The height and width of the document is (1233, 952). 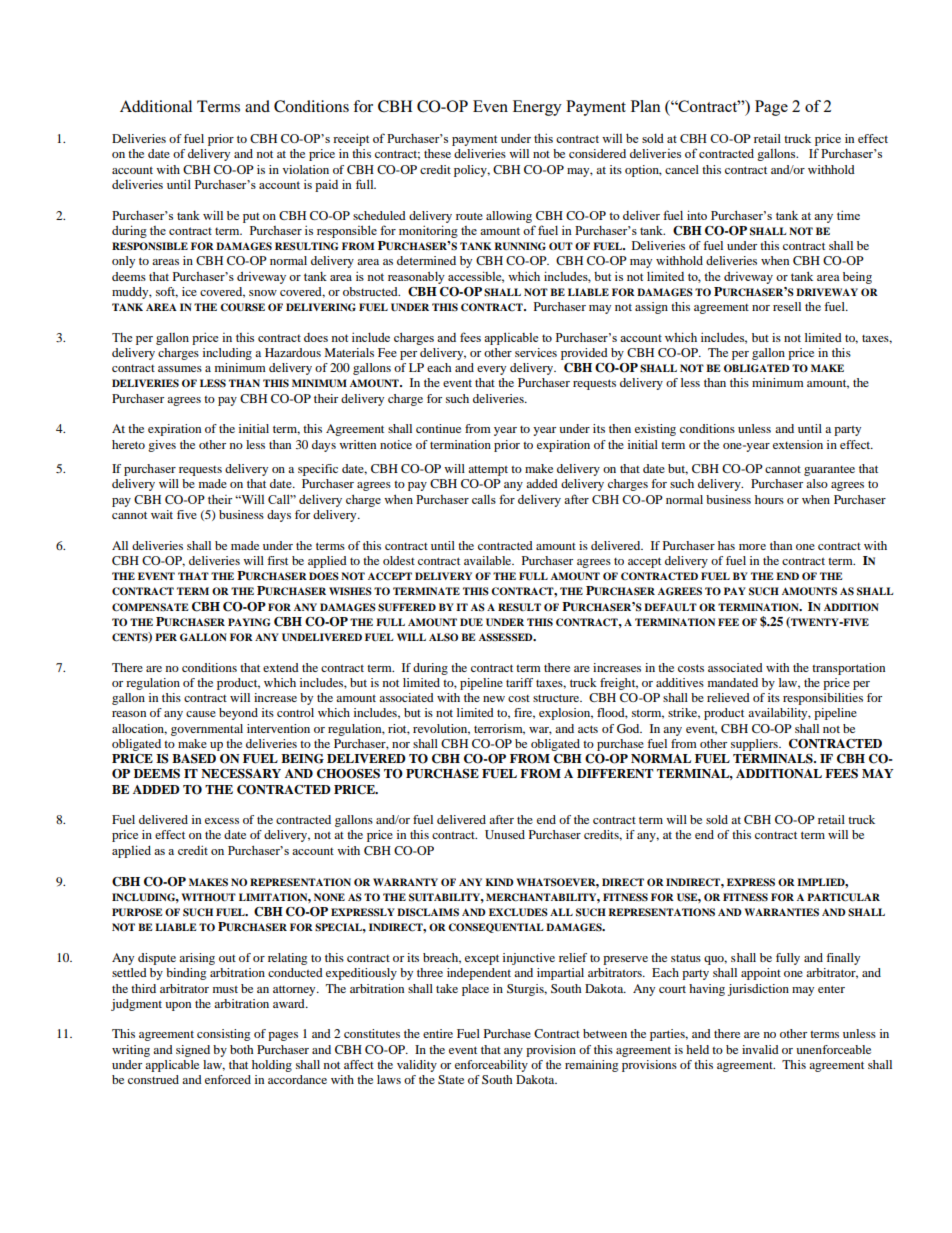 I want to click on hours, so click(x=769, y=499).
